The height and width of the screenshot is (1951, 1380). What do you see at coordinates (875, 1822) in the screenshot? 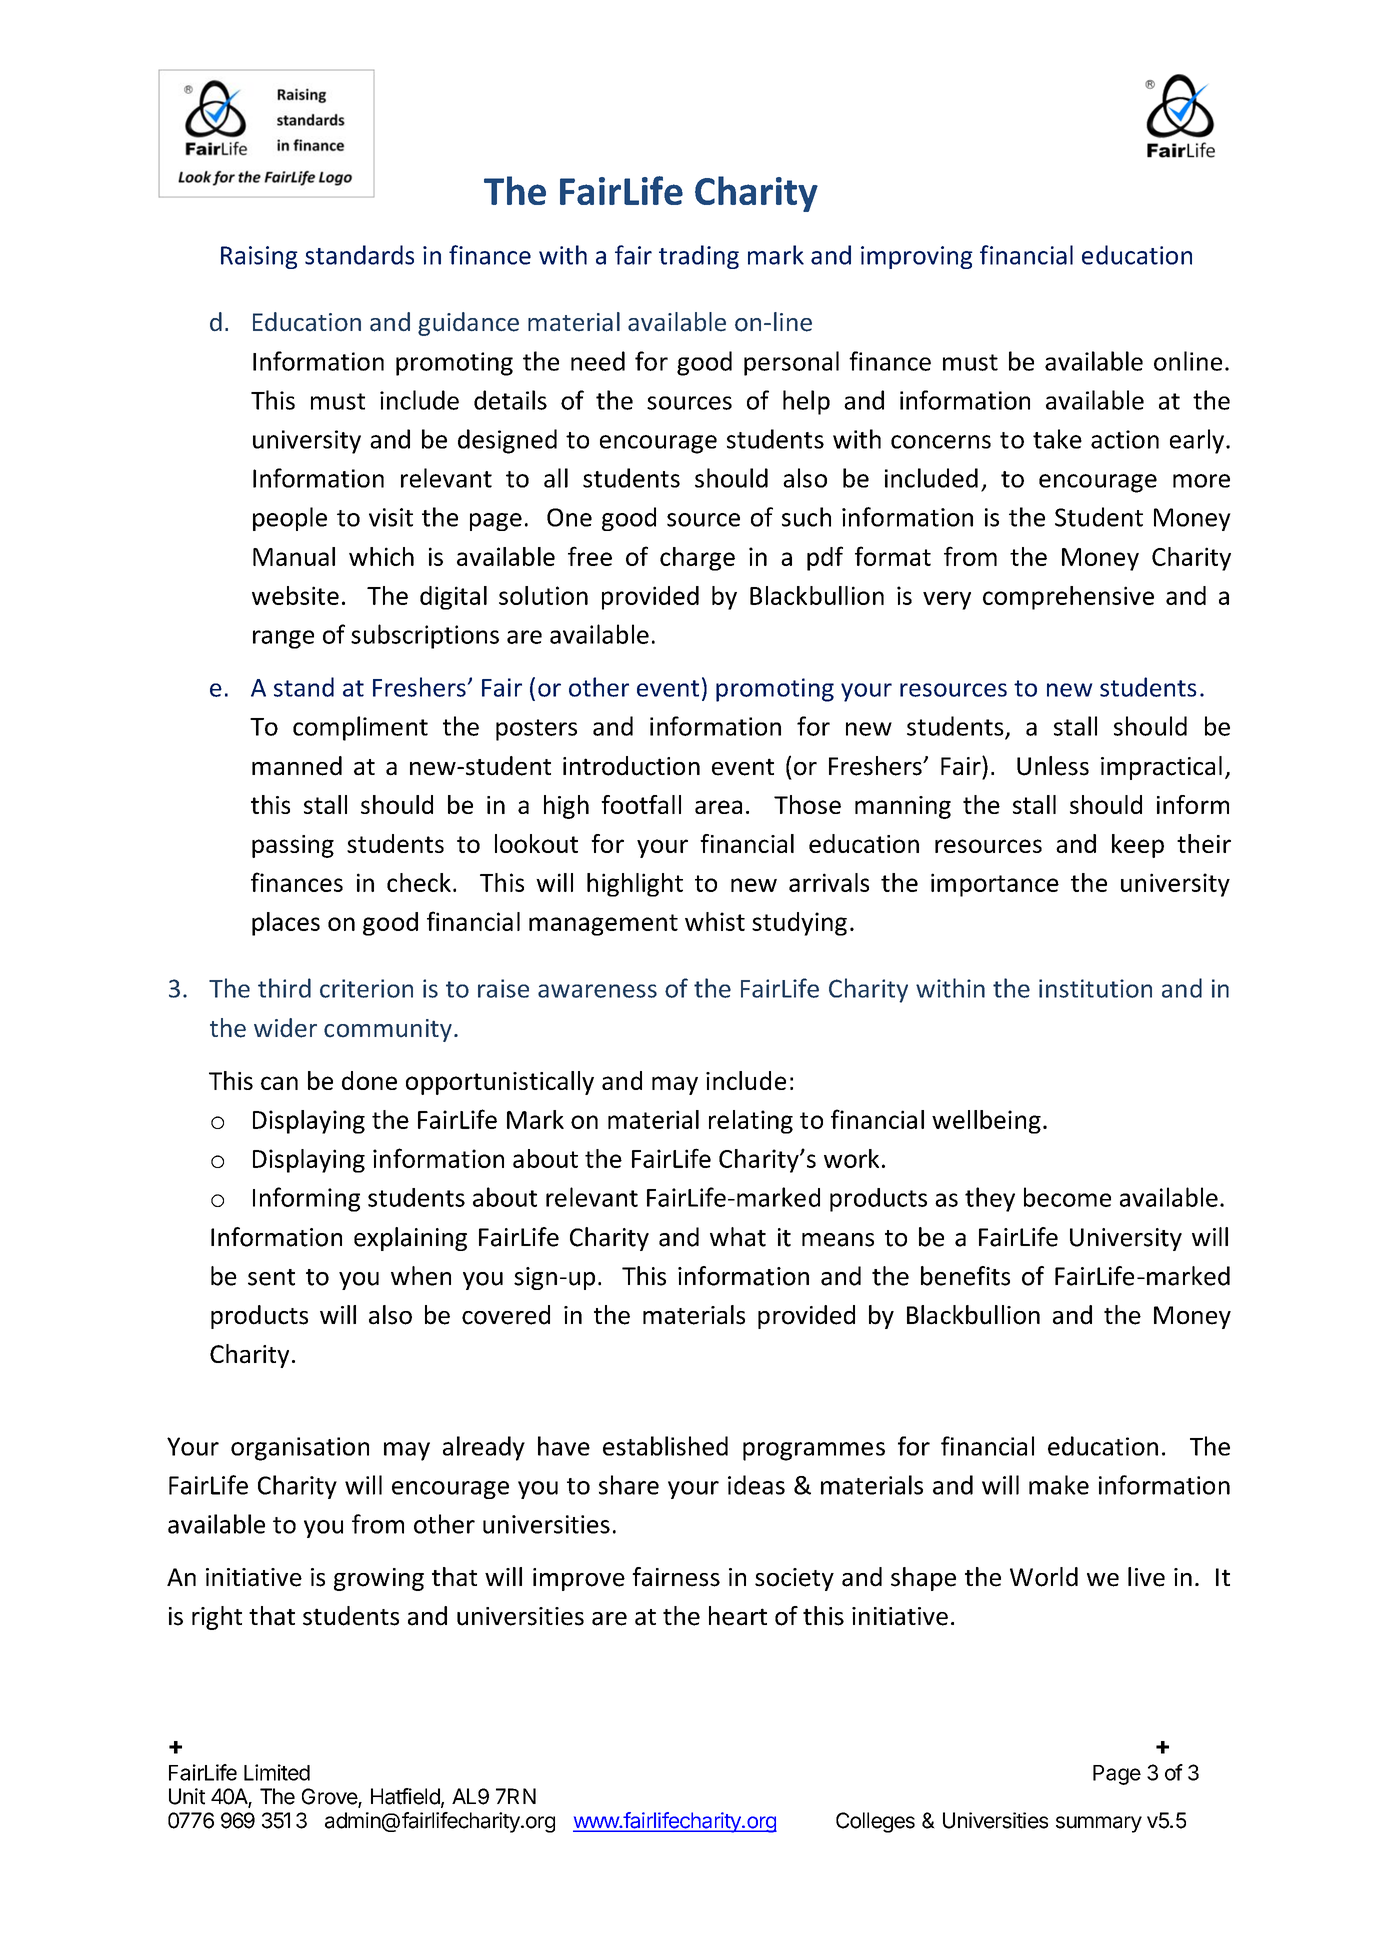
I see `Colleges` at bounding box center [875, 1822].
